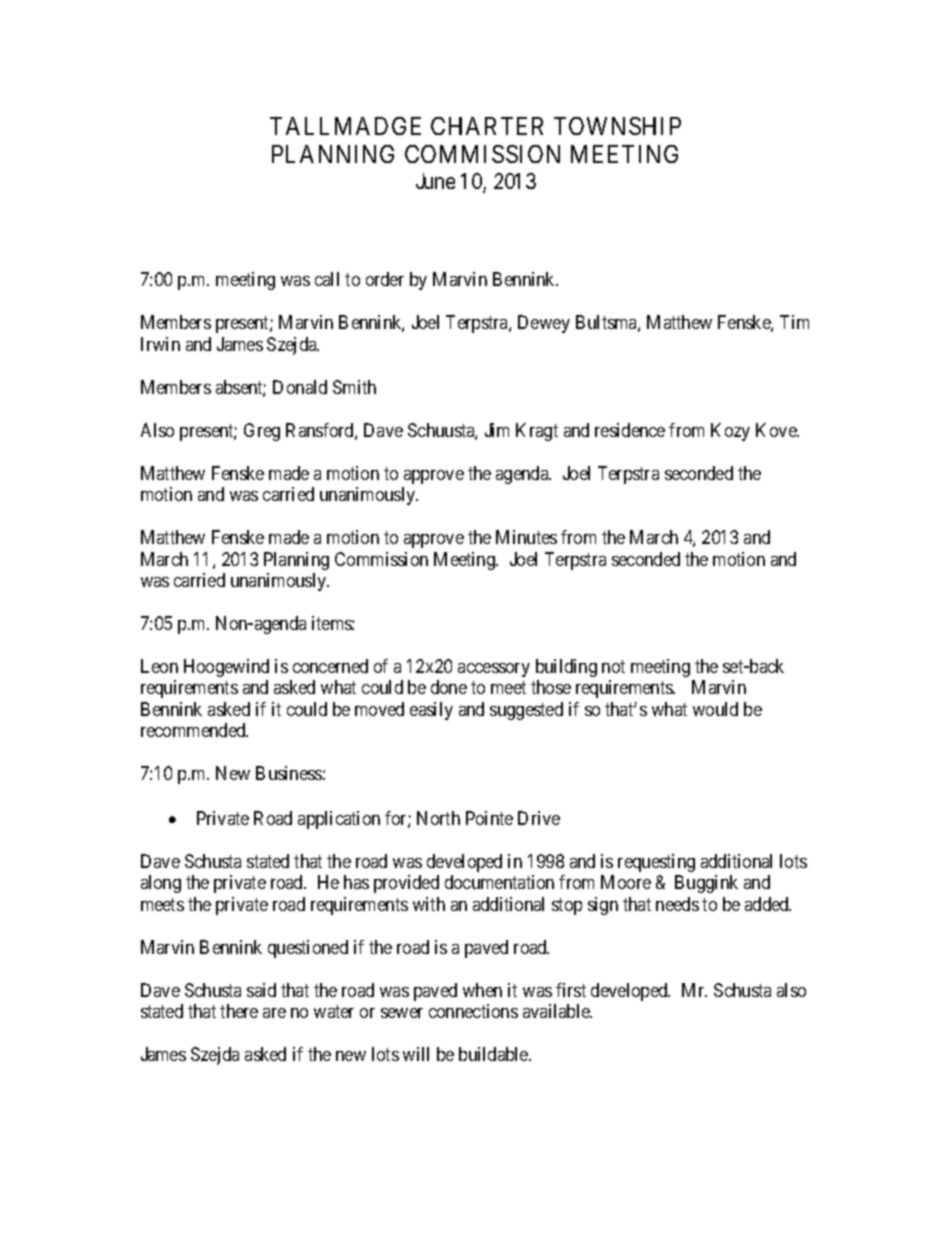  What do you see at coordinates (161, 884) in the screenshot?
I see `along` at bounding box center [161, 884].
